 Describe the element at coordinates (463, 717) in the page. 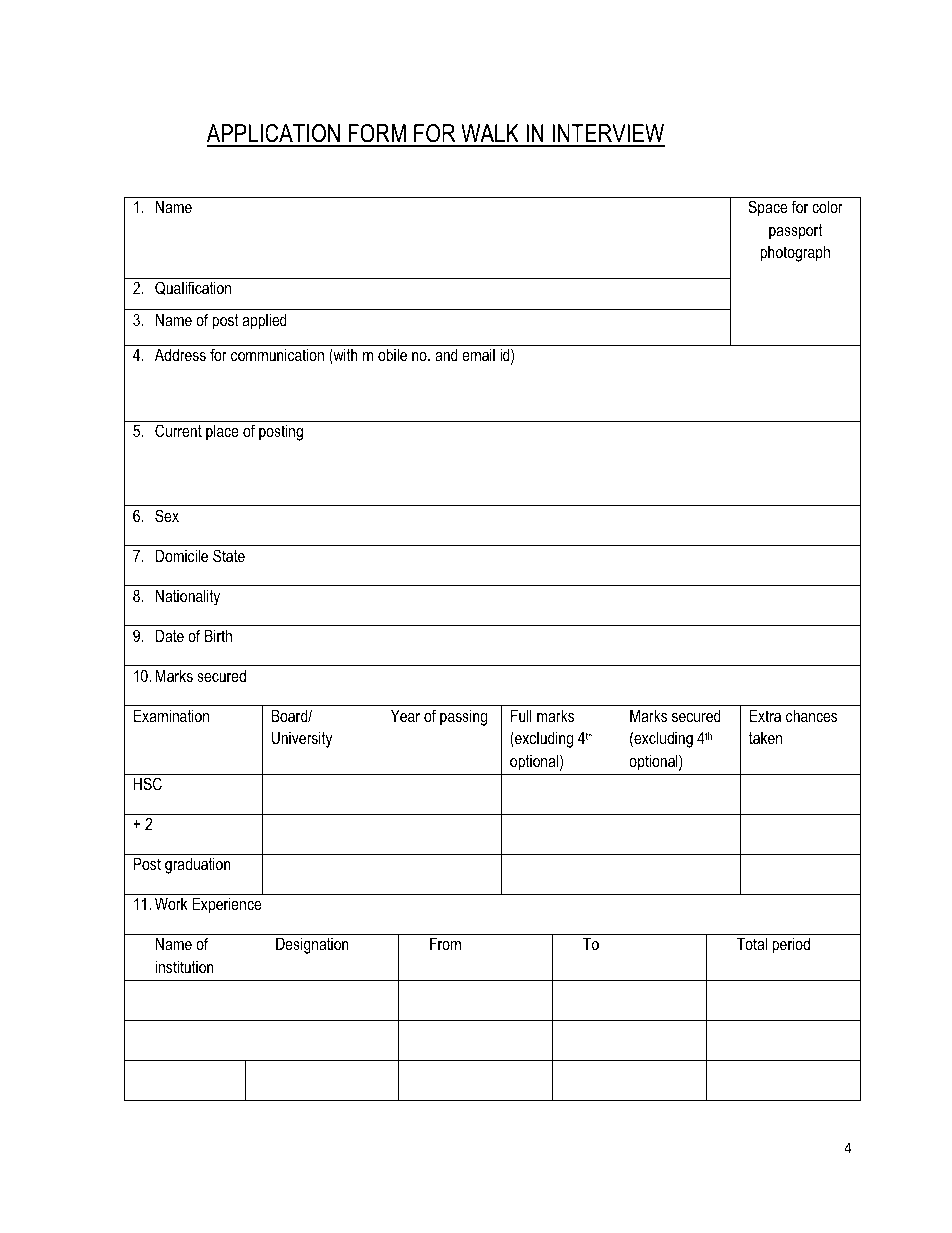

I see `passing` at that location.
